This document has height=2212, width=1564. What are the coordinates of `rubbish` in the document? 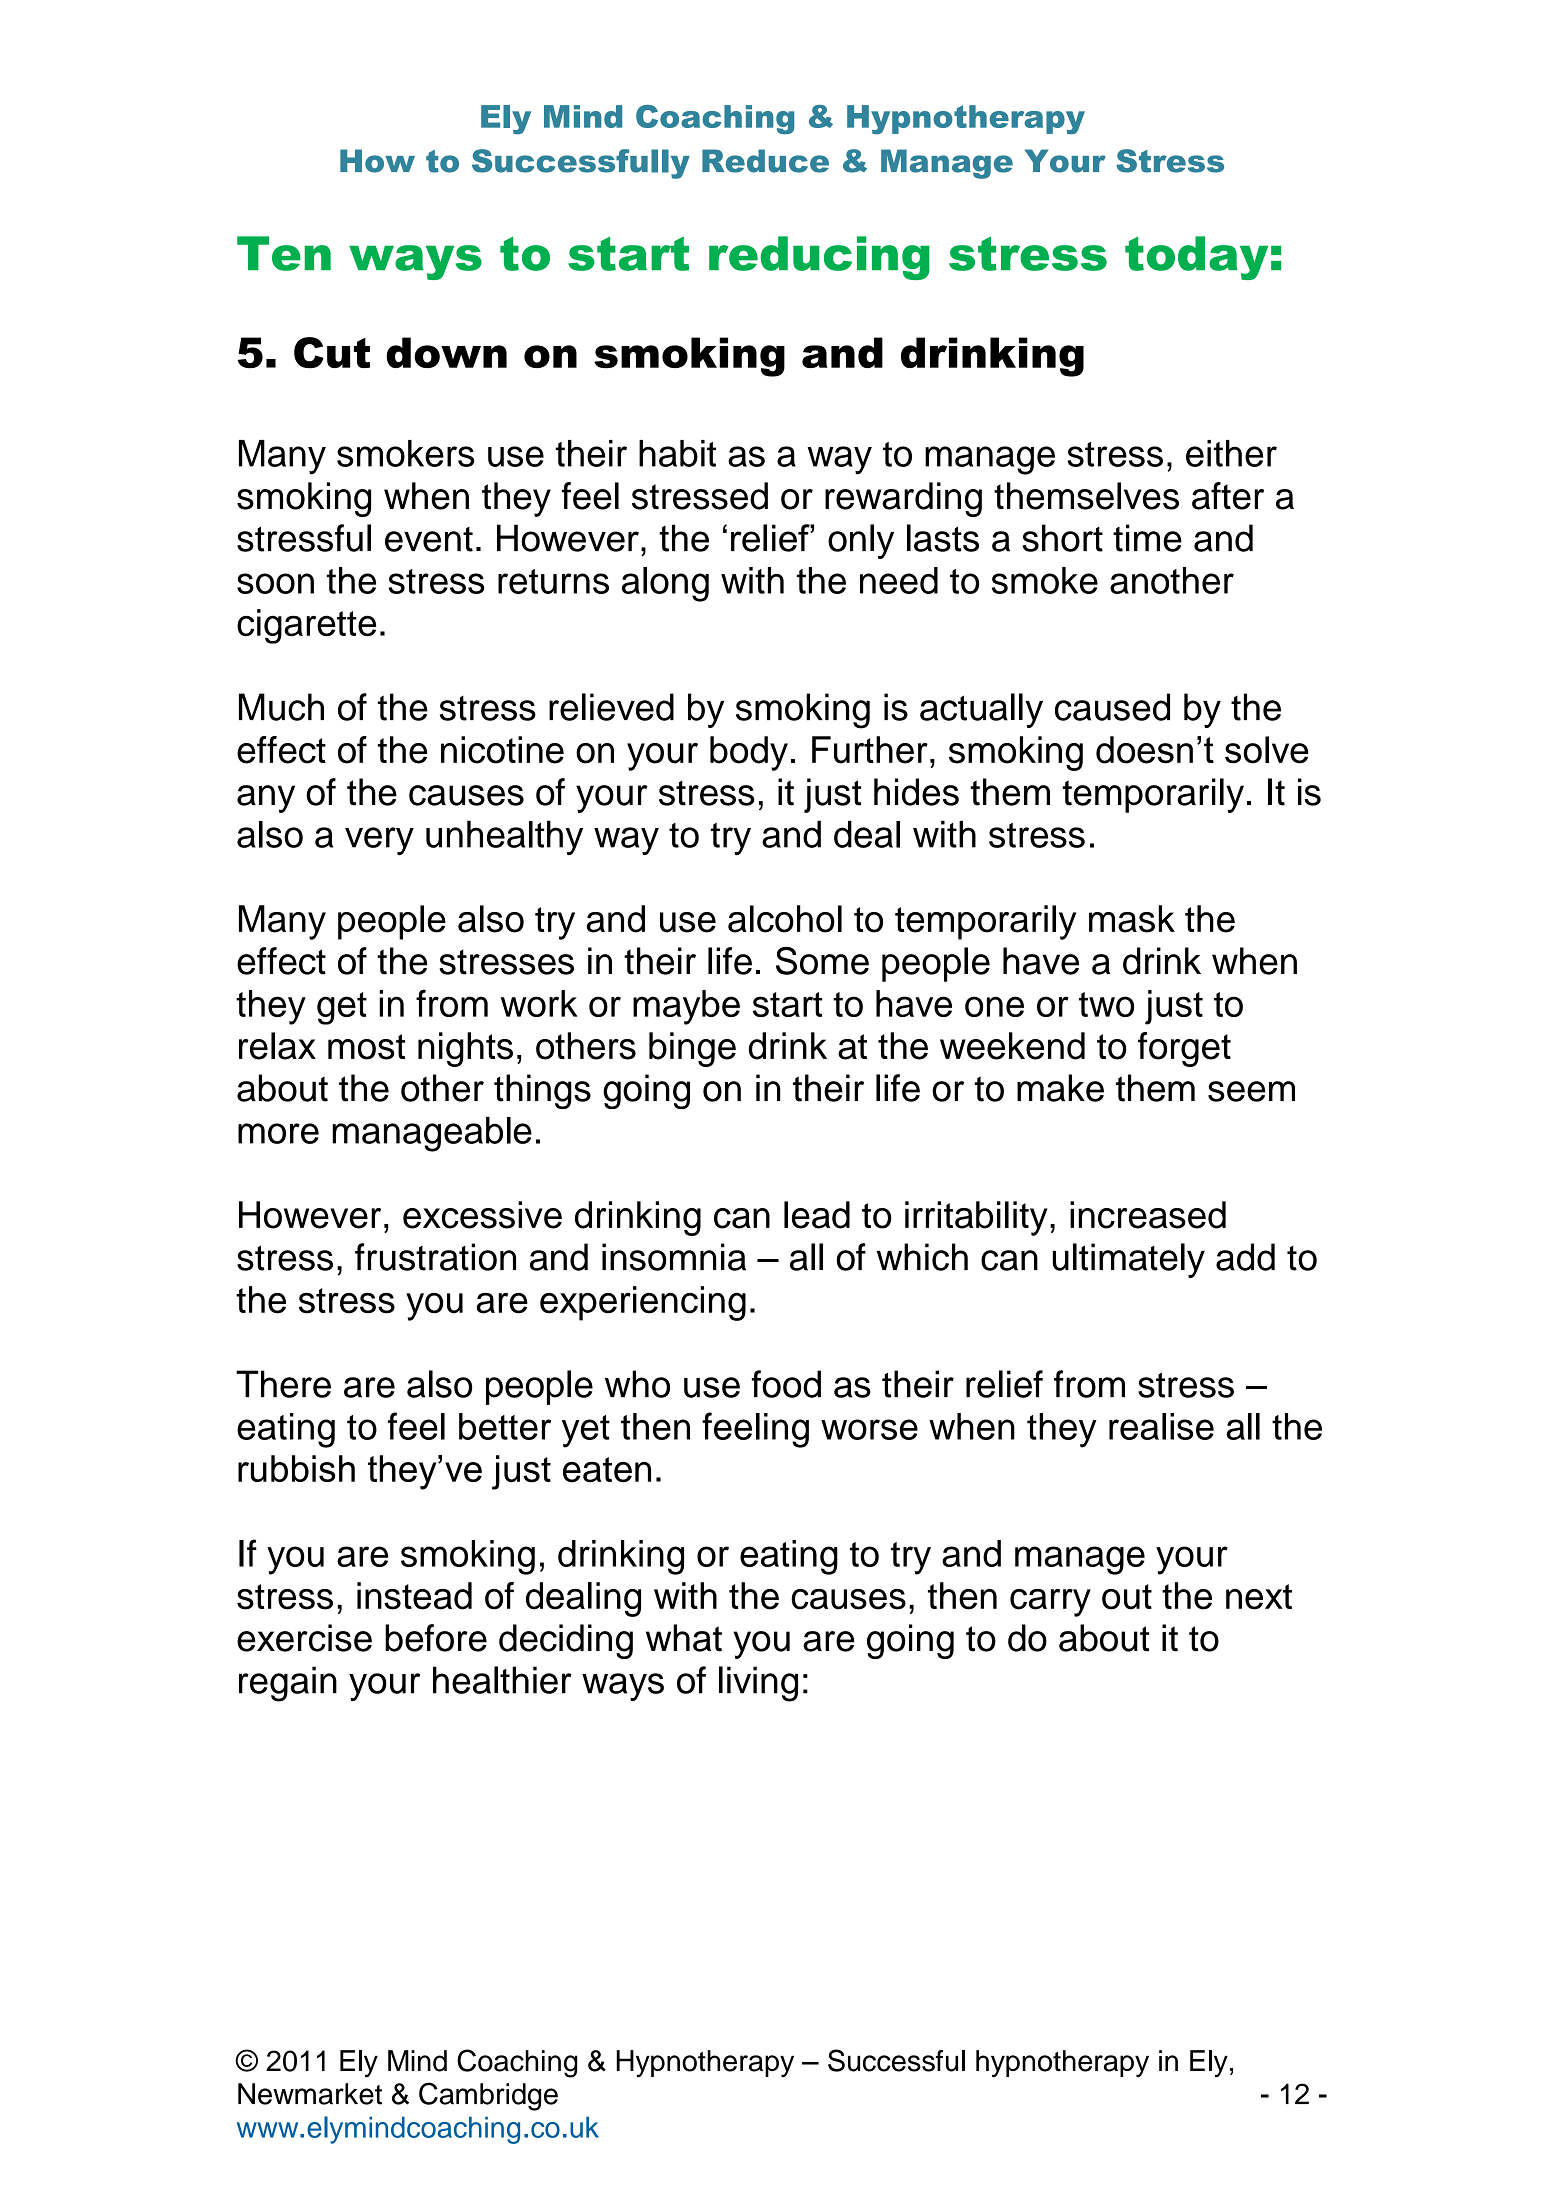 It's located at (296, 1468).
